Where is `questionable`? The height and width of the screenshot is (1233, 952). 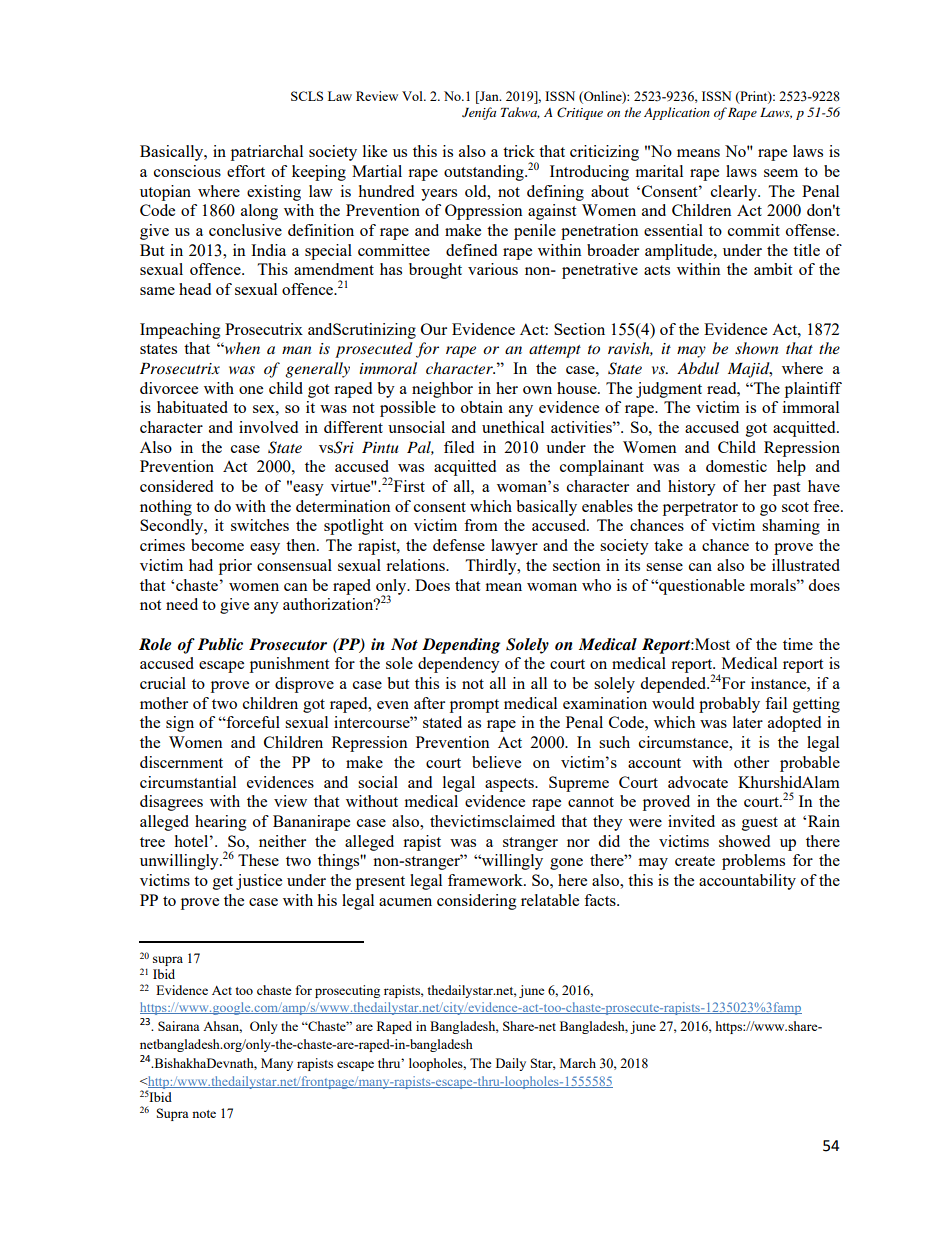
questionable is located at coordinates (701, 587).
